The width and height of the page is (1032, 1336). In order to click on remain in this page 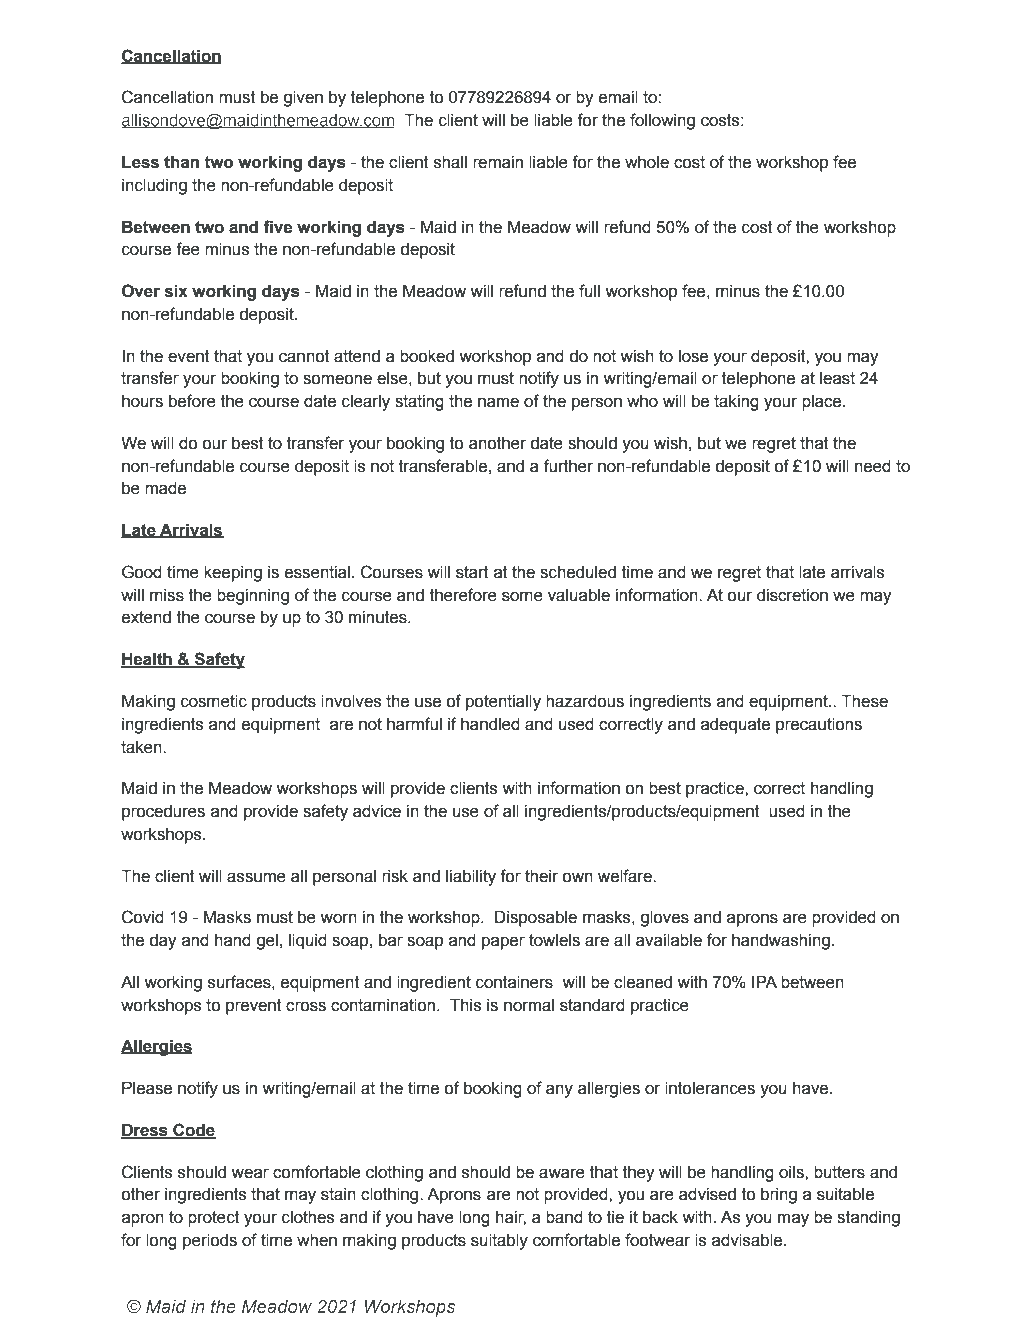, I will do `click(498, 162)`.
